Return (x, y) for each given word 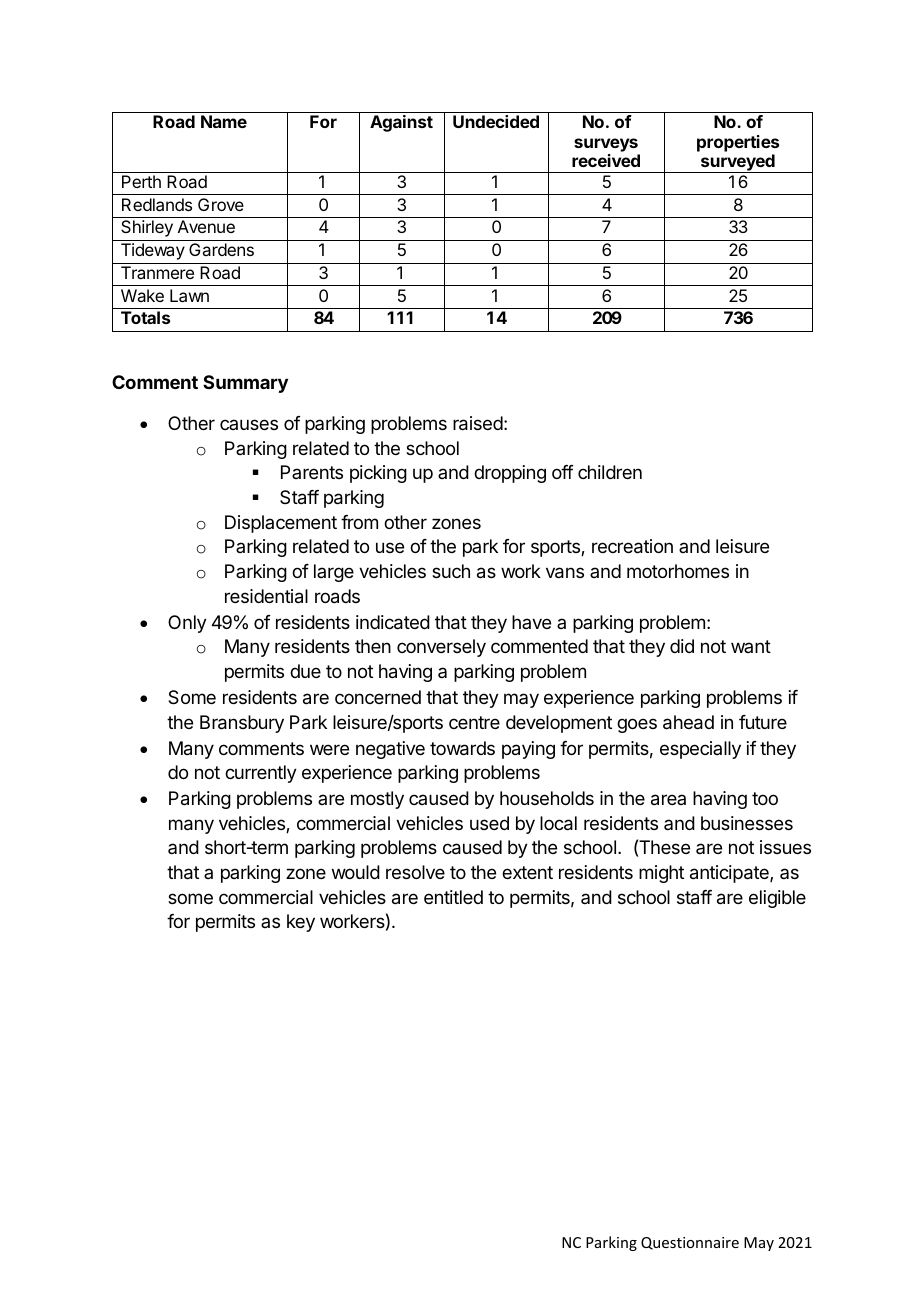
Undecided (496, 121)
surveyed (737, 163)
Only (187, 624)
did (682, 646)
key (301, 923)
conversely (441, 648)
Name (224, 121)
